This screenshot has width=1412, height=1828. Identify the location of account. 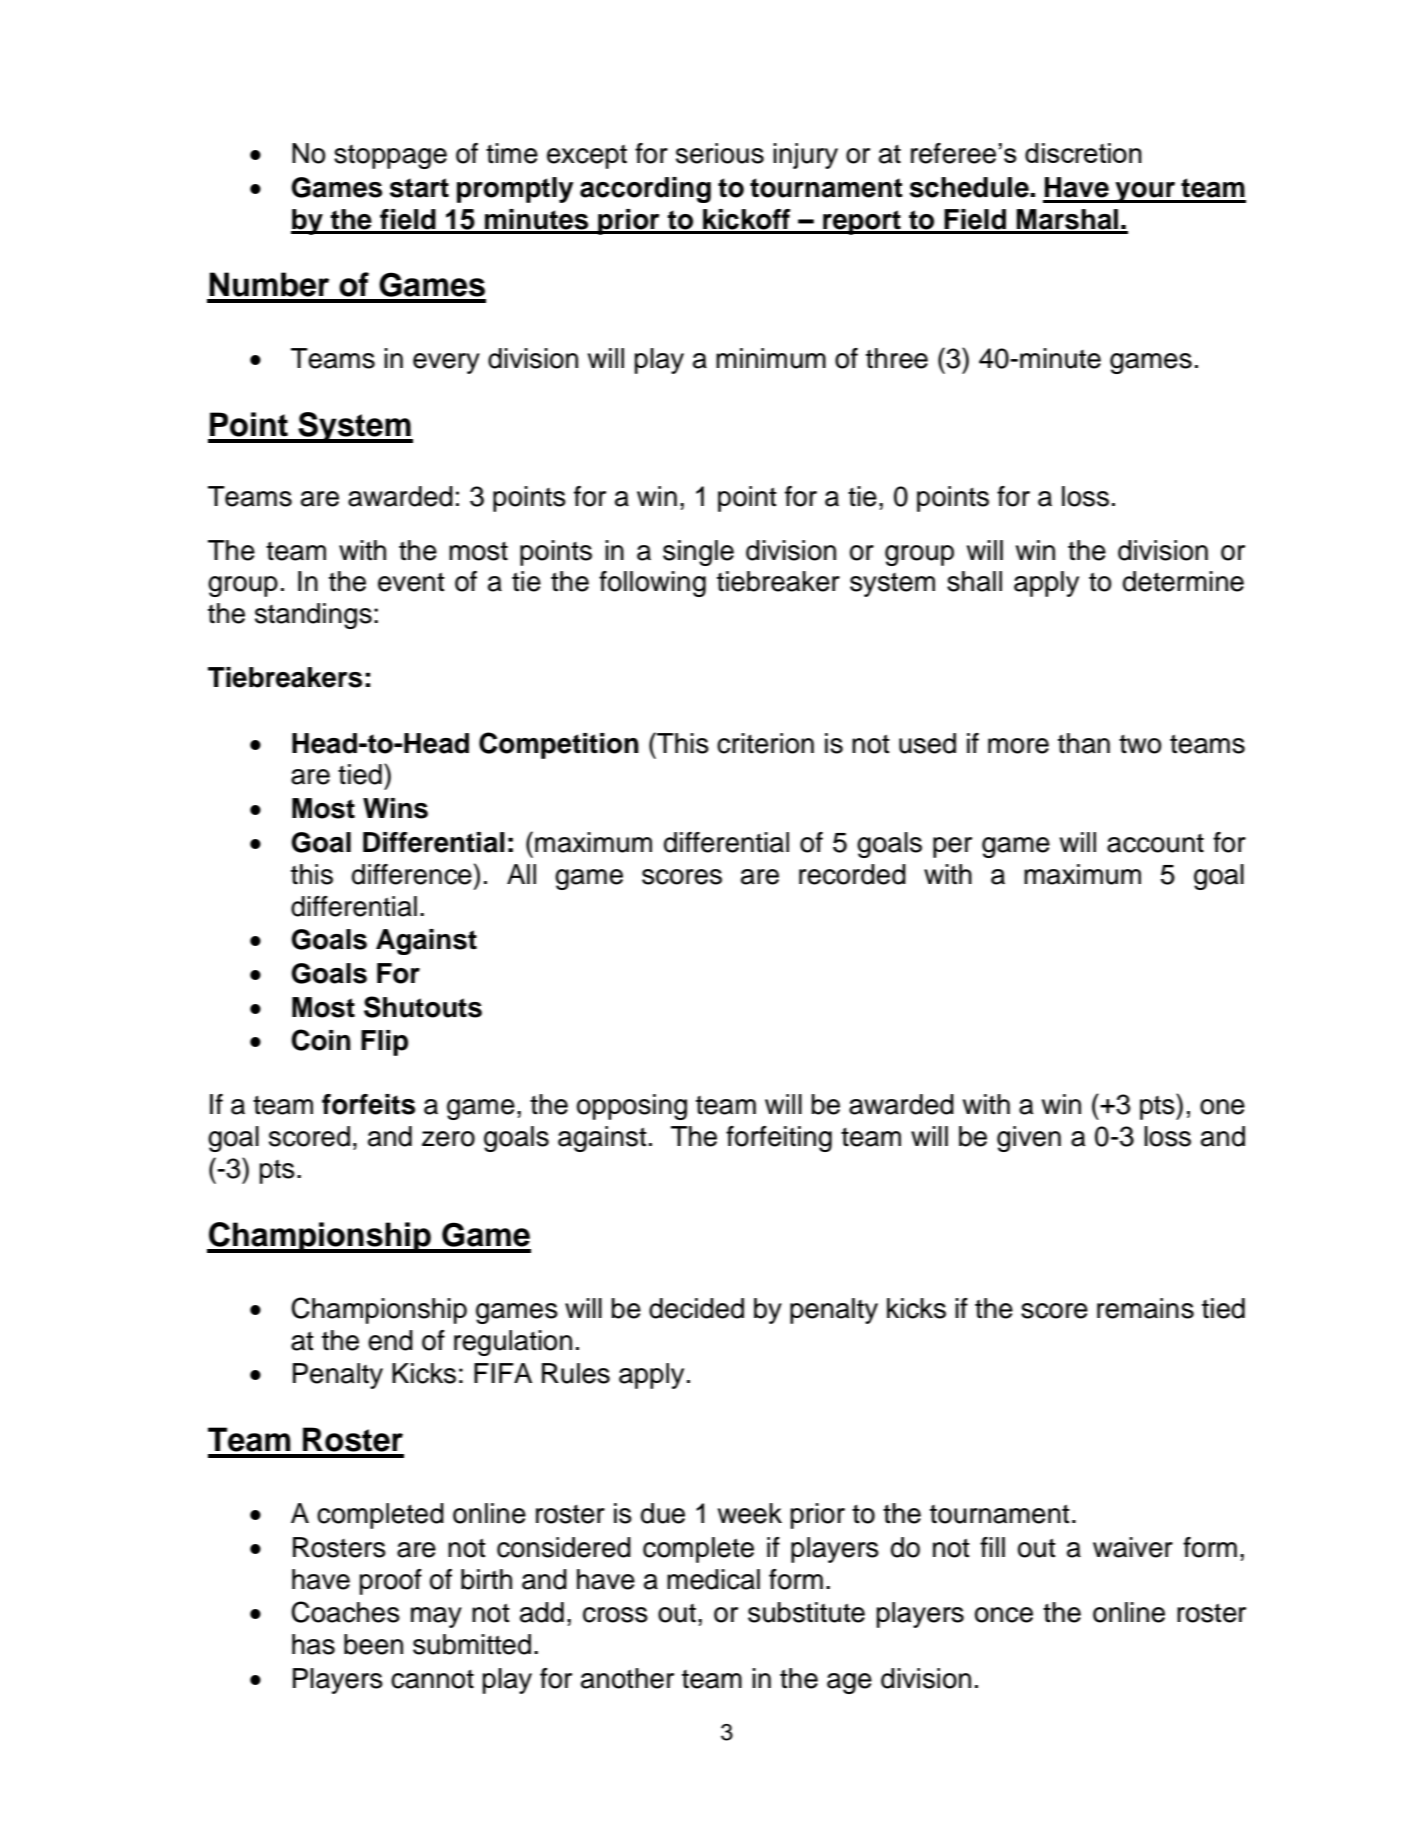
(1155, 843).
